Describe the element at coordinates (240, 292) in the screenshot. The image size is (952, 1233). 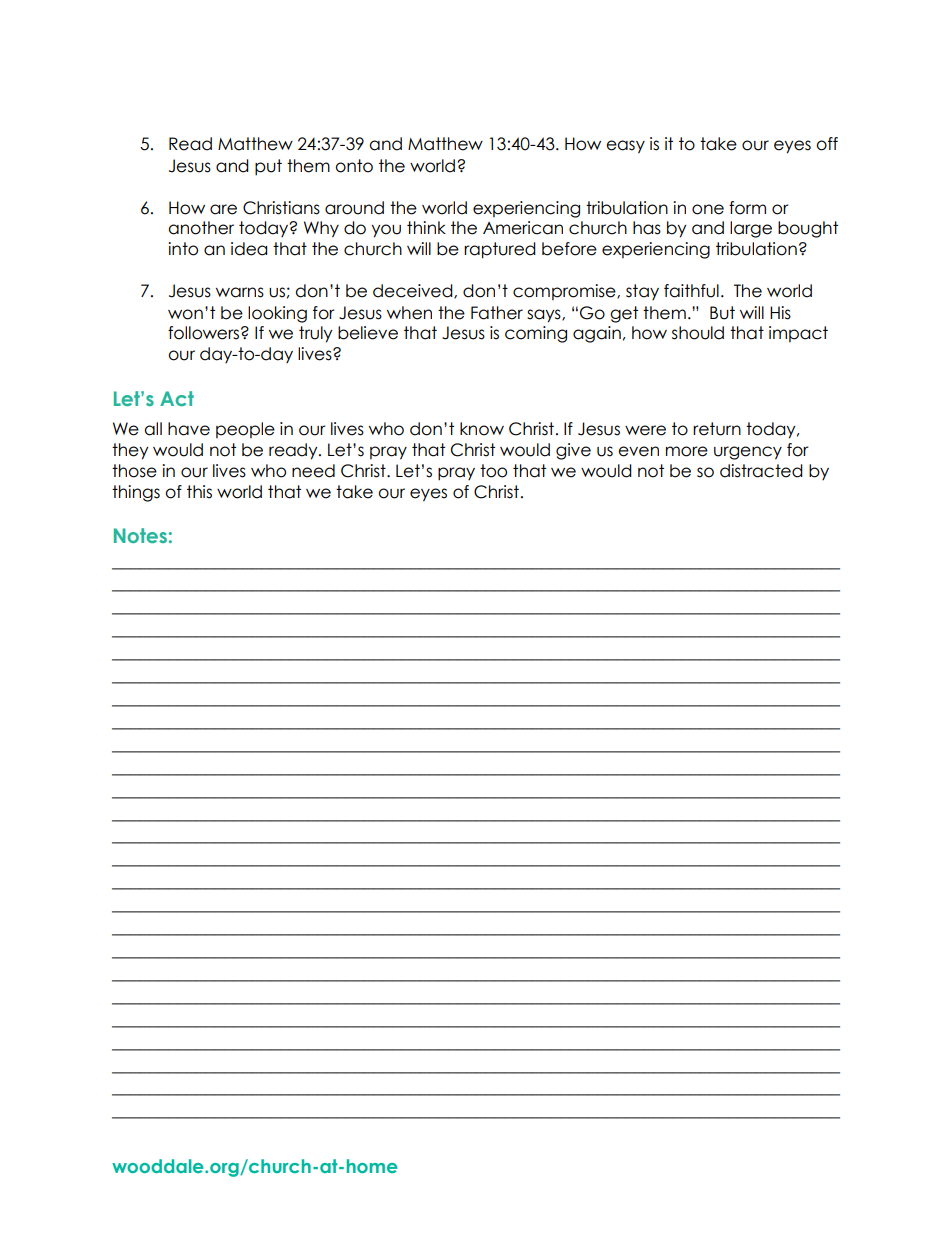
I see `warns` at that location.
